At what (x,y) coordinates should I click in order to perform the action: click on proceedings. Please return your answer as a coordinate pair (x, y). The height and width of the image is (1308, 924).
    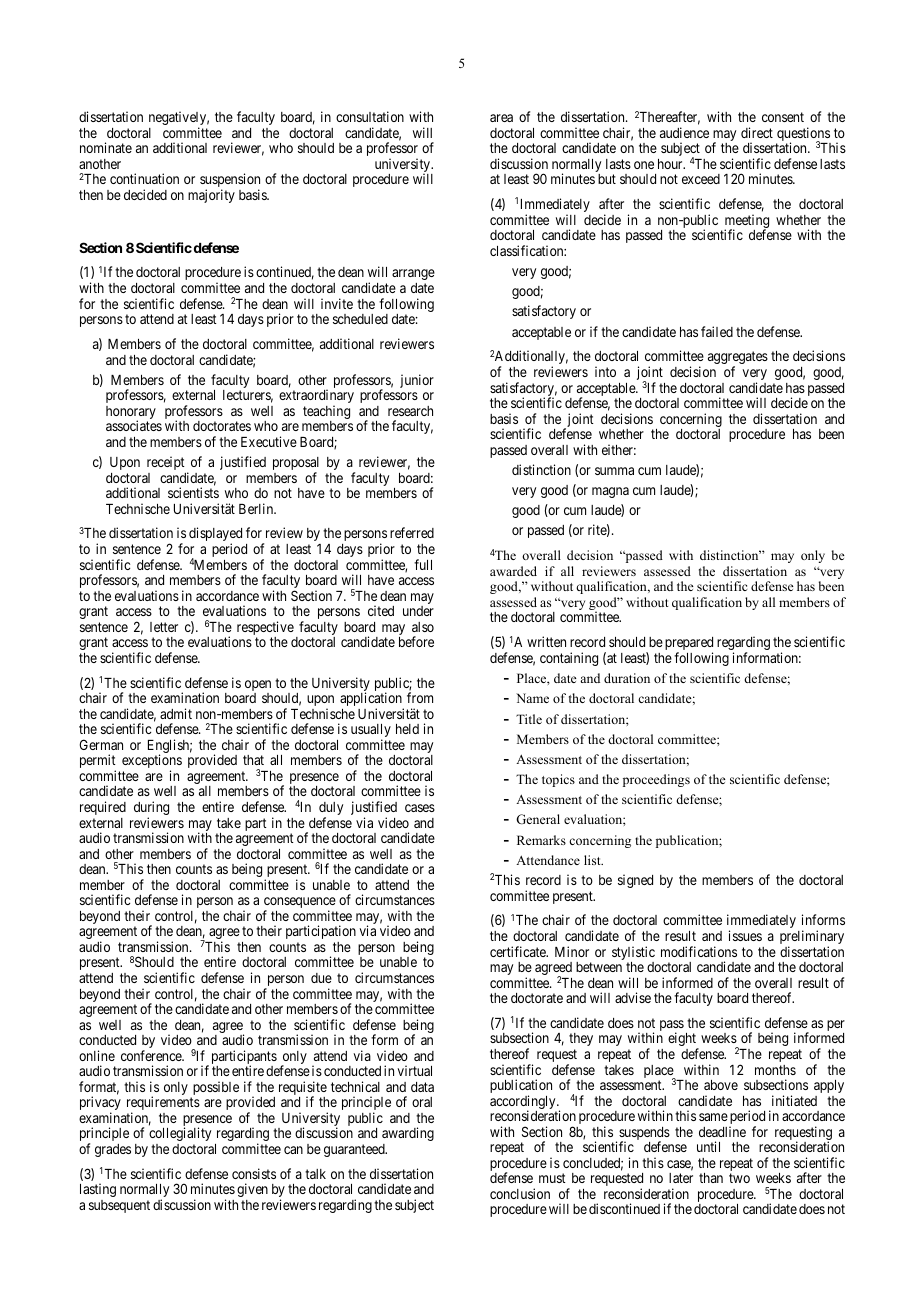
    Looking at the image, I should click on (656, 780).
